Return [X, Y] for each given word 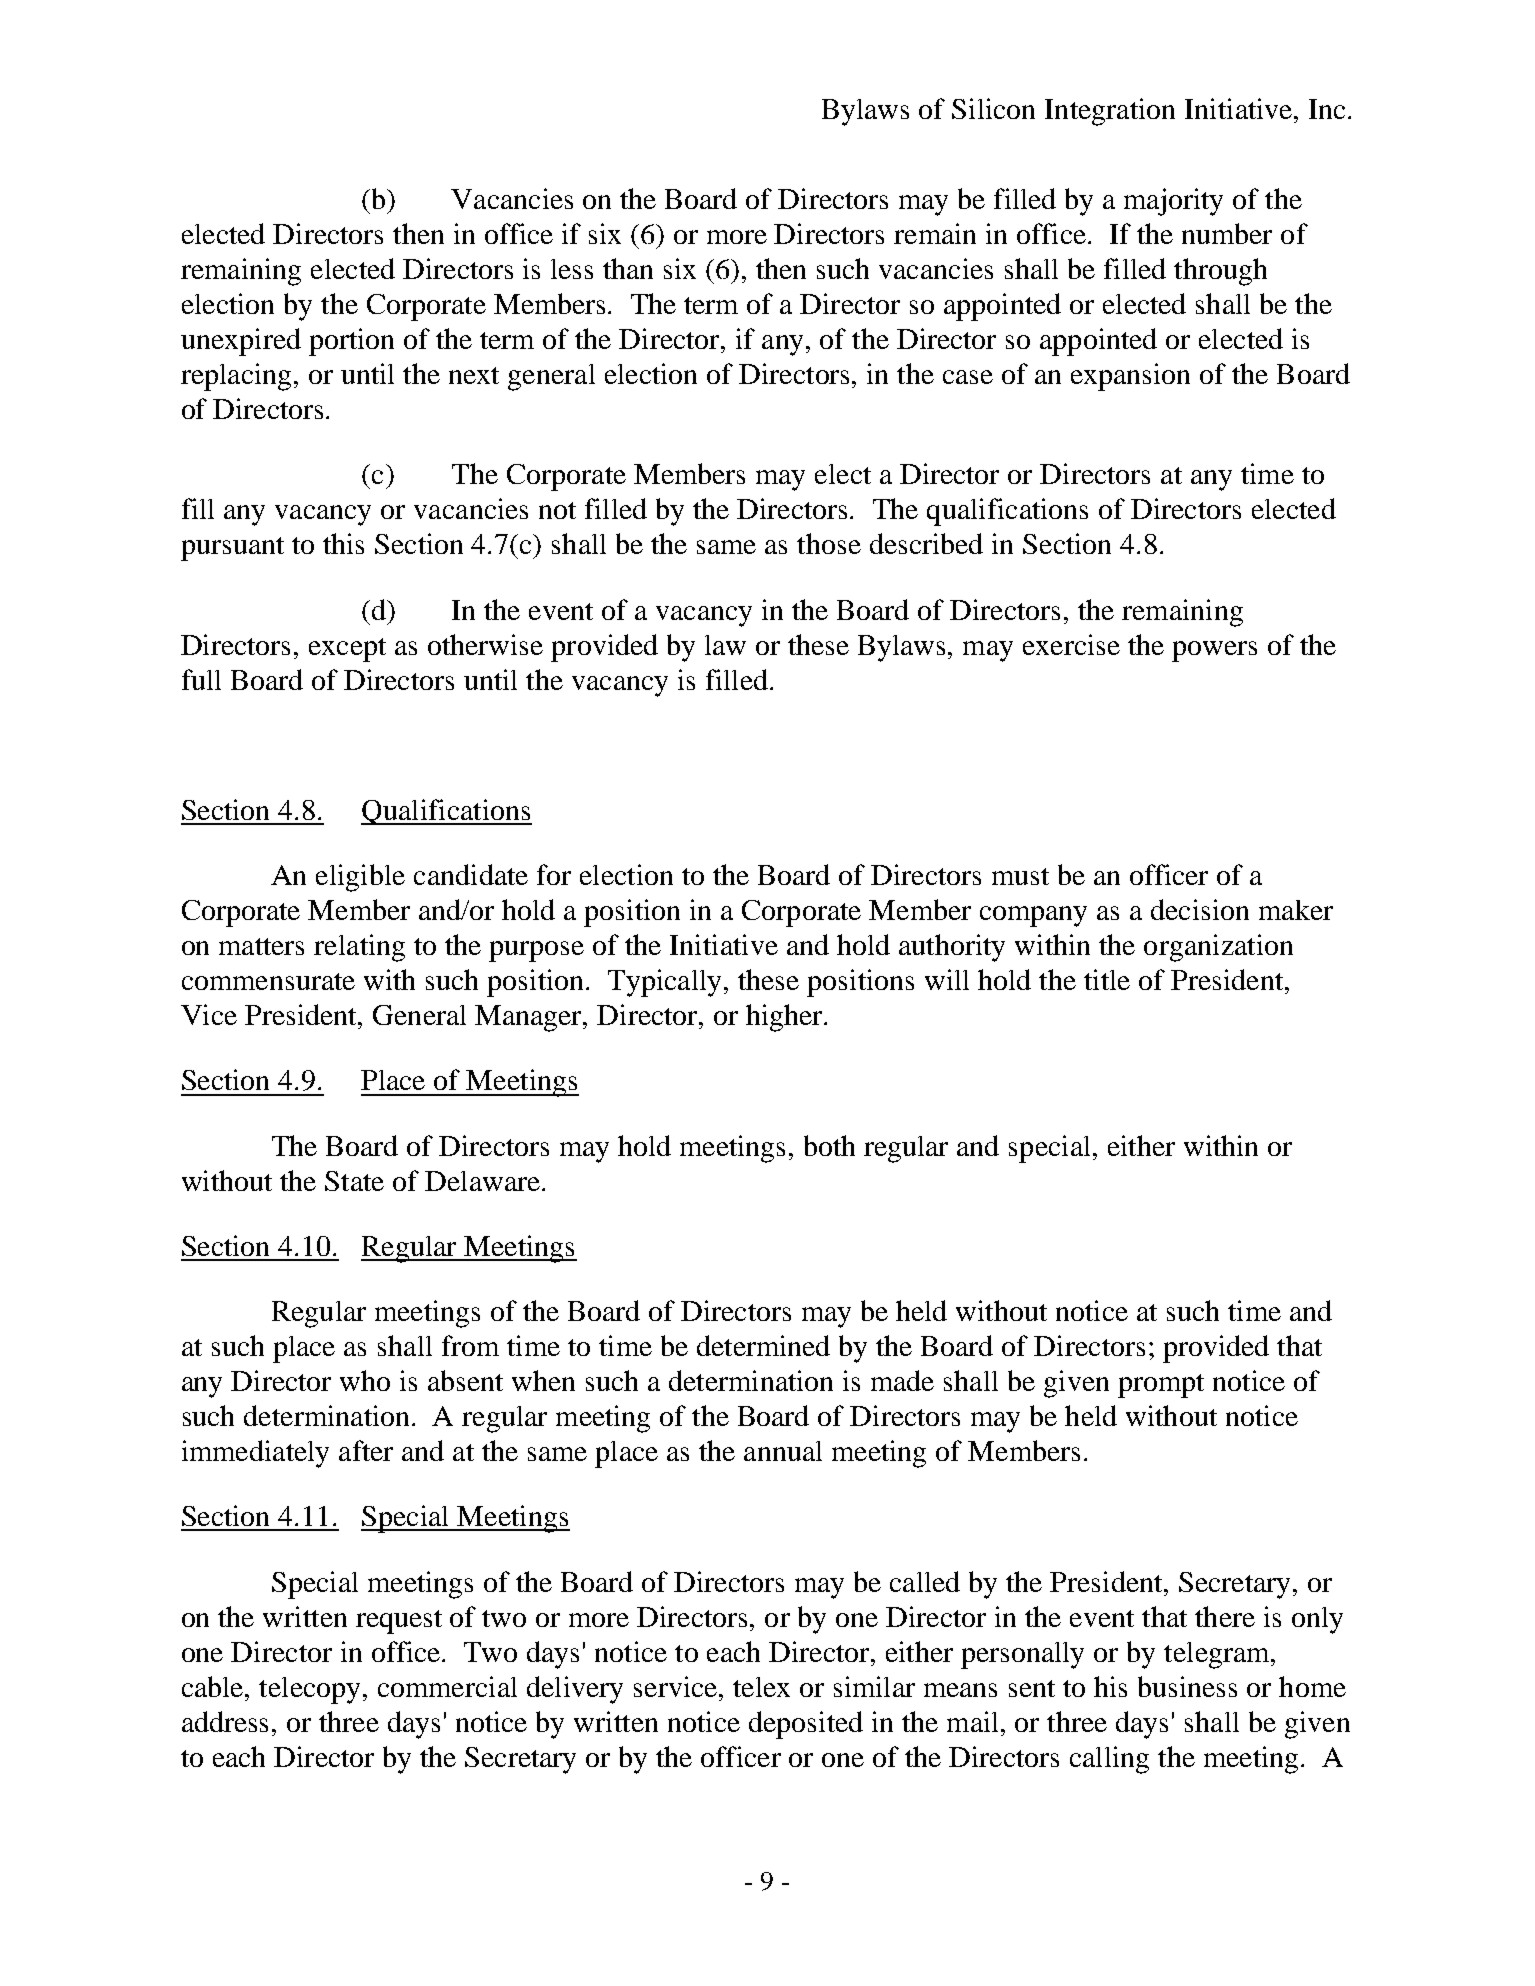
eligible [360, 878]
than [628, 268]
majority [1173, 202]
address [225, 1721]
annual [783, 1451]
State [354, 1181]
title [1107, 979]
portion [351, 342]
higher [785, 1018]
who [365, 1380]
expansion [1130, 377]
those [829, 543]
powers [1214, 651]
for [554, 874]
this [343, 543]
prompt [1161, 1386]
